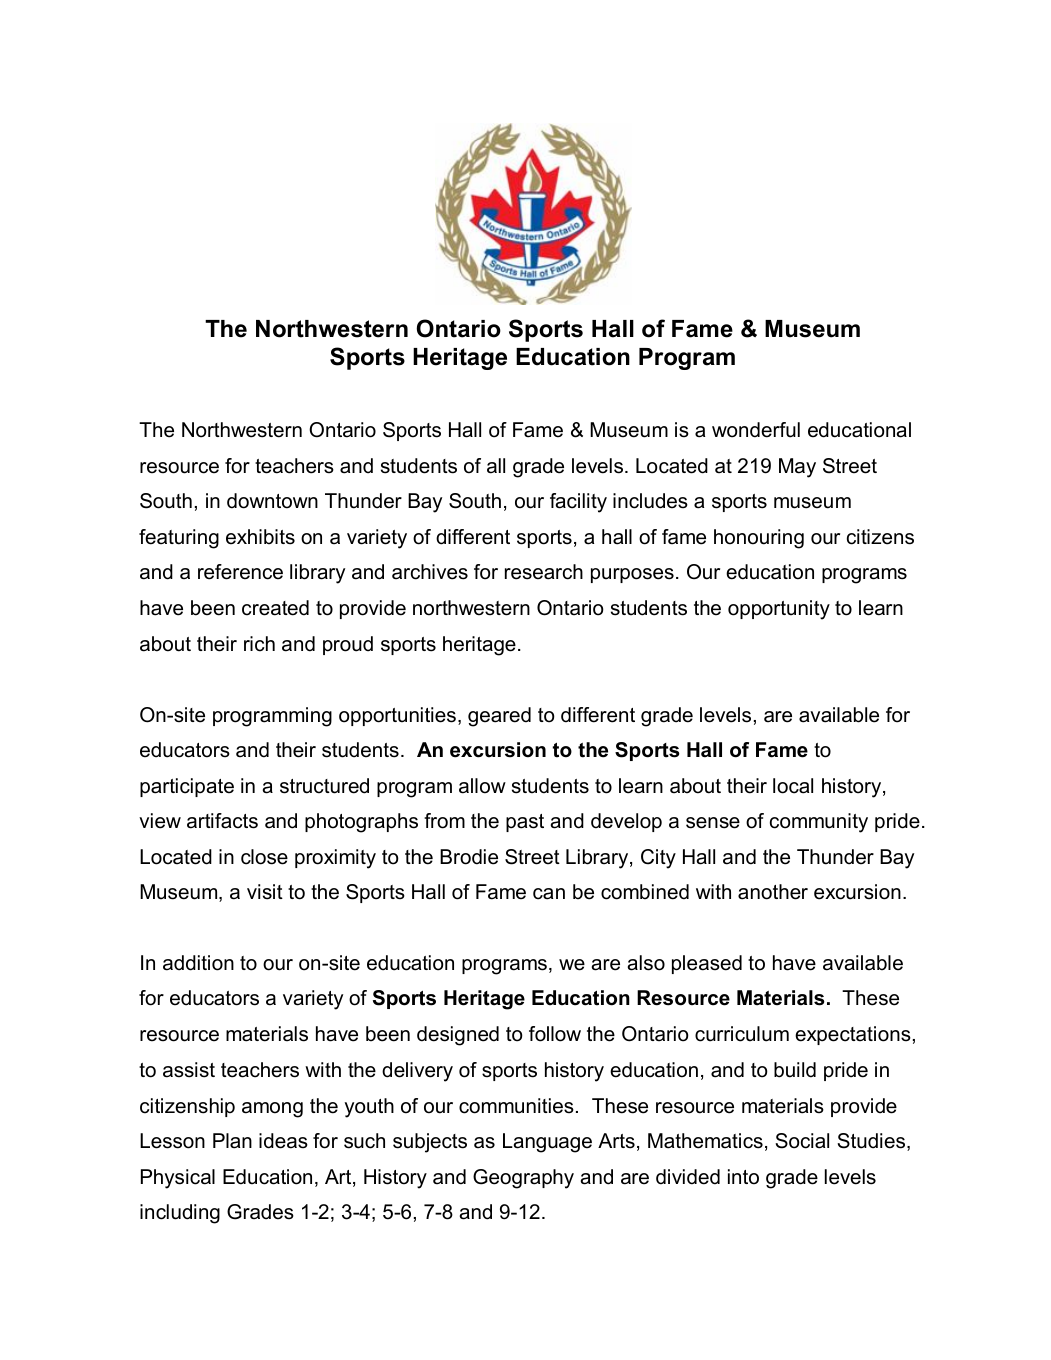 The image size is (1051, 1360). What do you see at coordinates (272, 501) in the screenshot?
I see `downtown` at bounding box center [272, 501].
